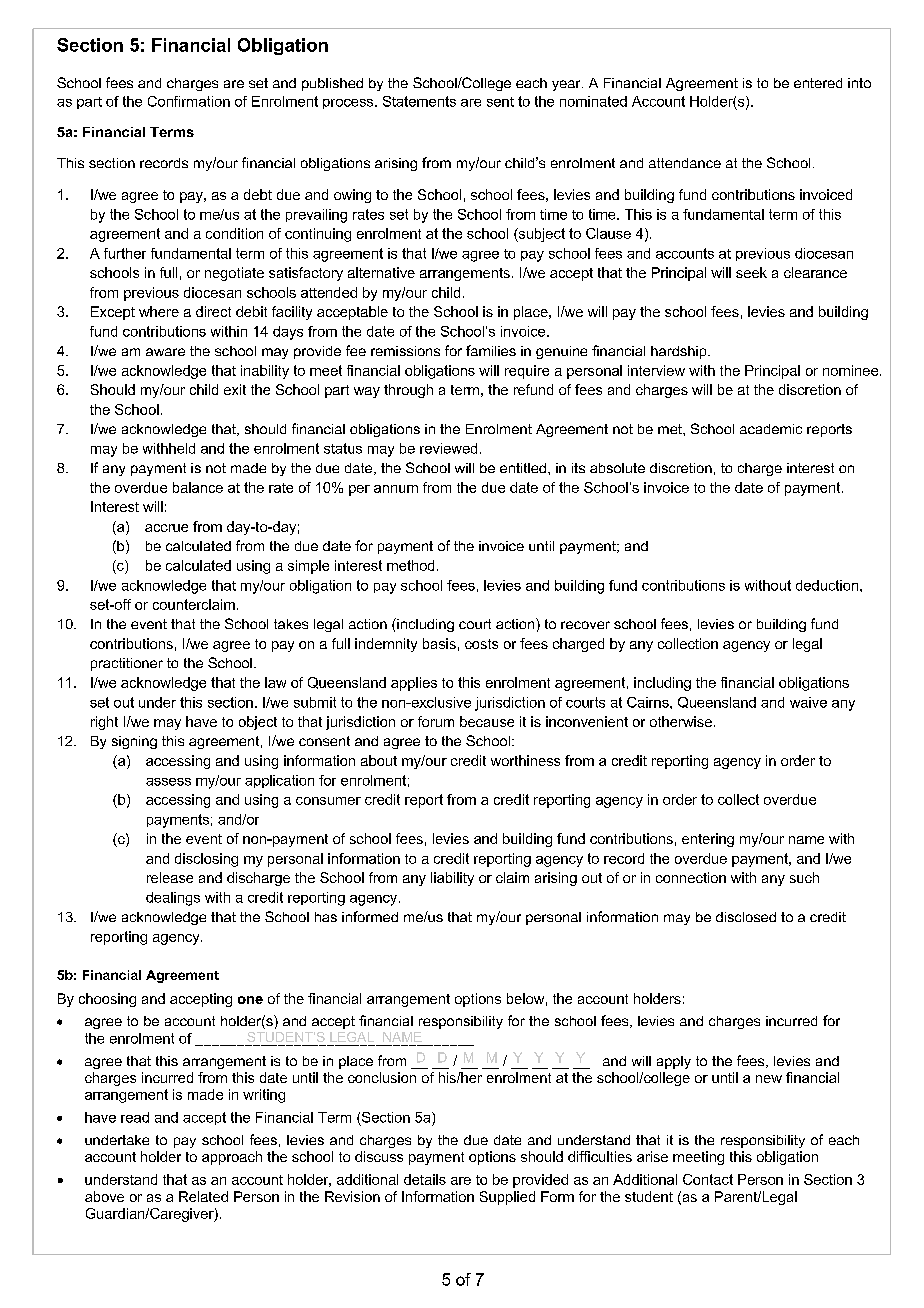  I want to click on deduction, so click(828, 585).
